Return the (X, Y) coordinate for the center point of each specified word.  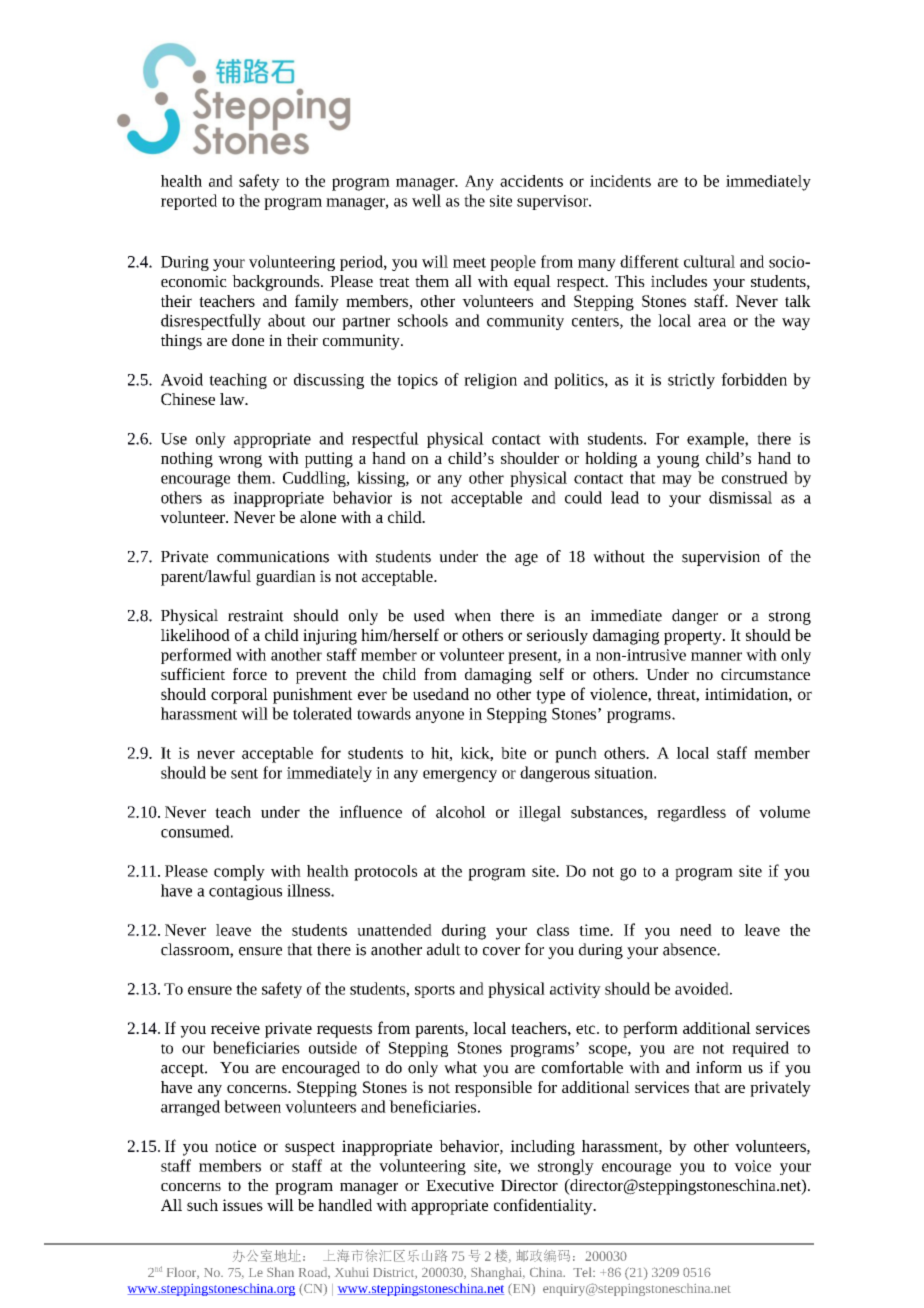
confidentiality (544, 1206)
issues (242, 1205)
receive (235, 1028)
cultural (709, 261)
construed (755, 477)
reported (189, 202)
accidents (531, 181)
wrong (240, 461)
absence (690, 949)
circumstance (765, 674)
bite (513, 753)
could (583, 497)
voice (752, 1166)
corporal (239, 696)
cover (501, 951)
